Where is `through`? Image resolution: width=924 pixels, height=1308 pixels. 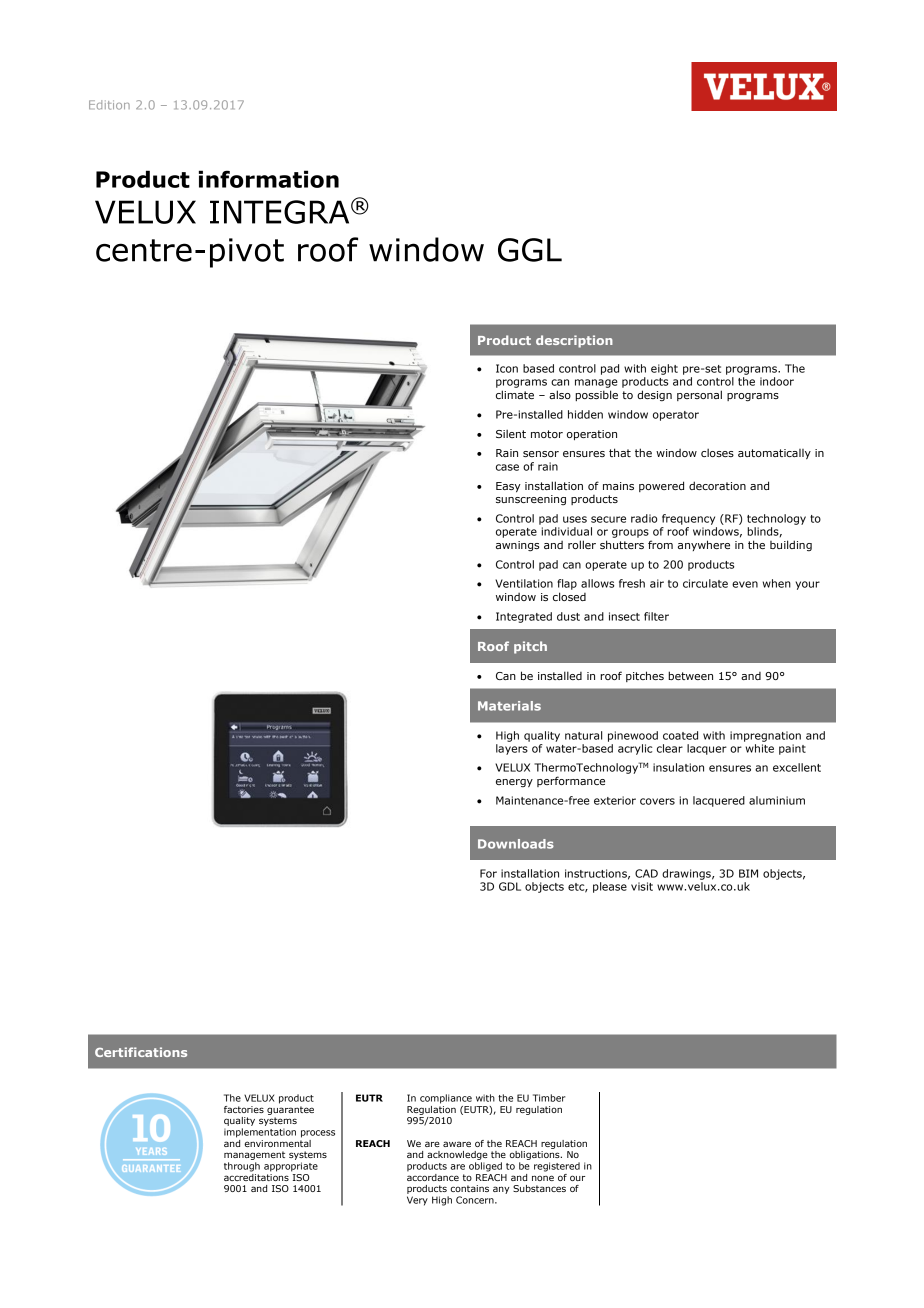
through is located at coordinates (242, 1167).
